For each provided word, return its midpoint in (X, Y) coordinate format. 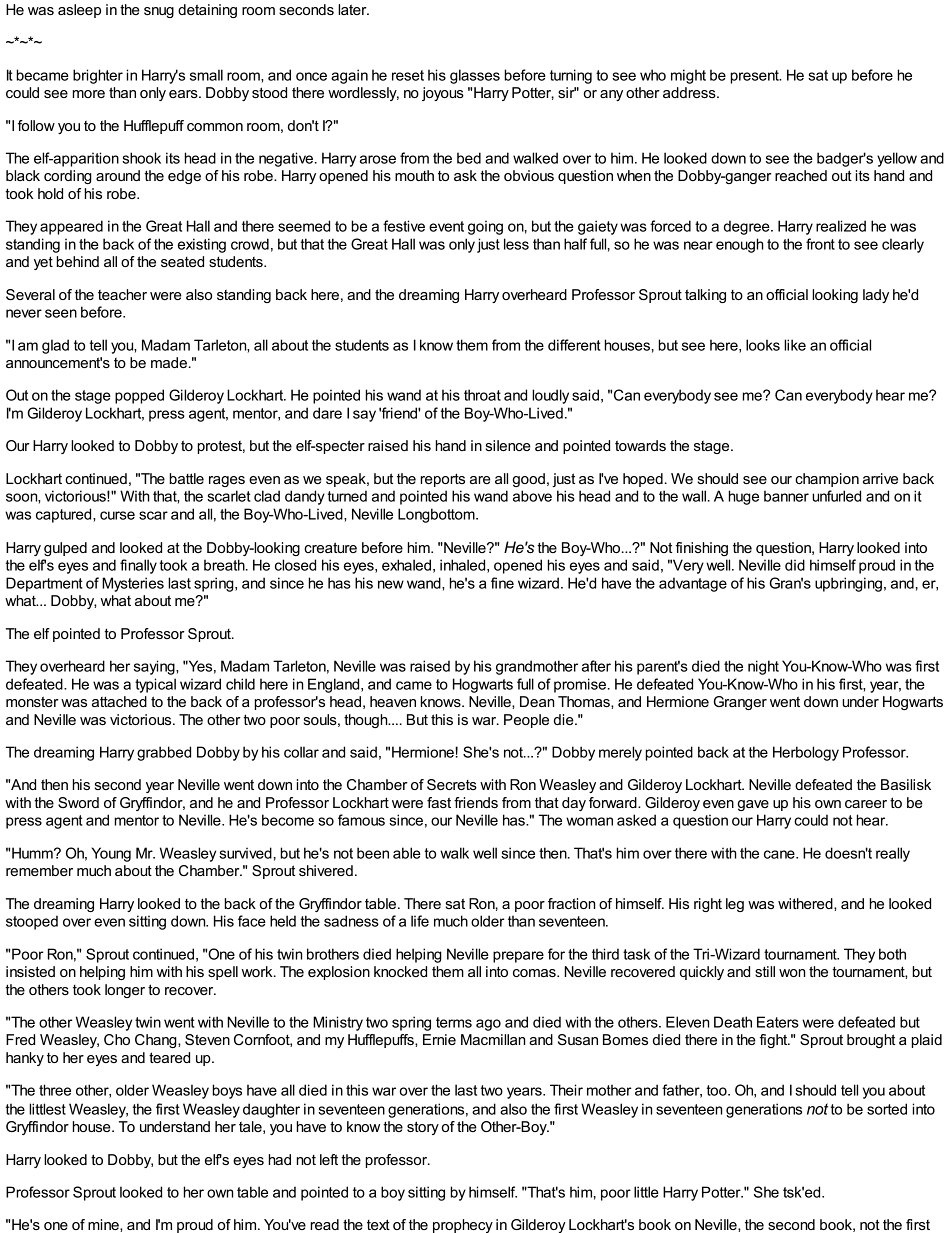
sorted (887, 1109)
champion (827, 480)
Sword (78, 802)
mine (104, 1225)
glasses (475, 76)
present (755, 77)
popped (139, 396)
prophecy (463, 1226)
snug (159, 12)
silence (508, 445)
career (866, 804)
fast (439, 802)
